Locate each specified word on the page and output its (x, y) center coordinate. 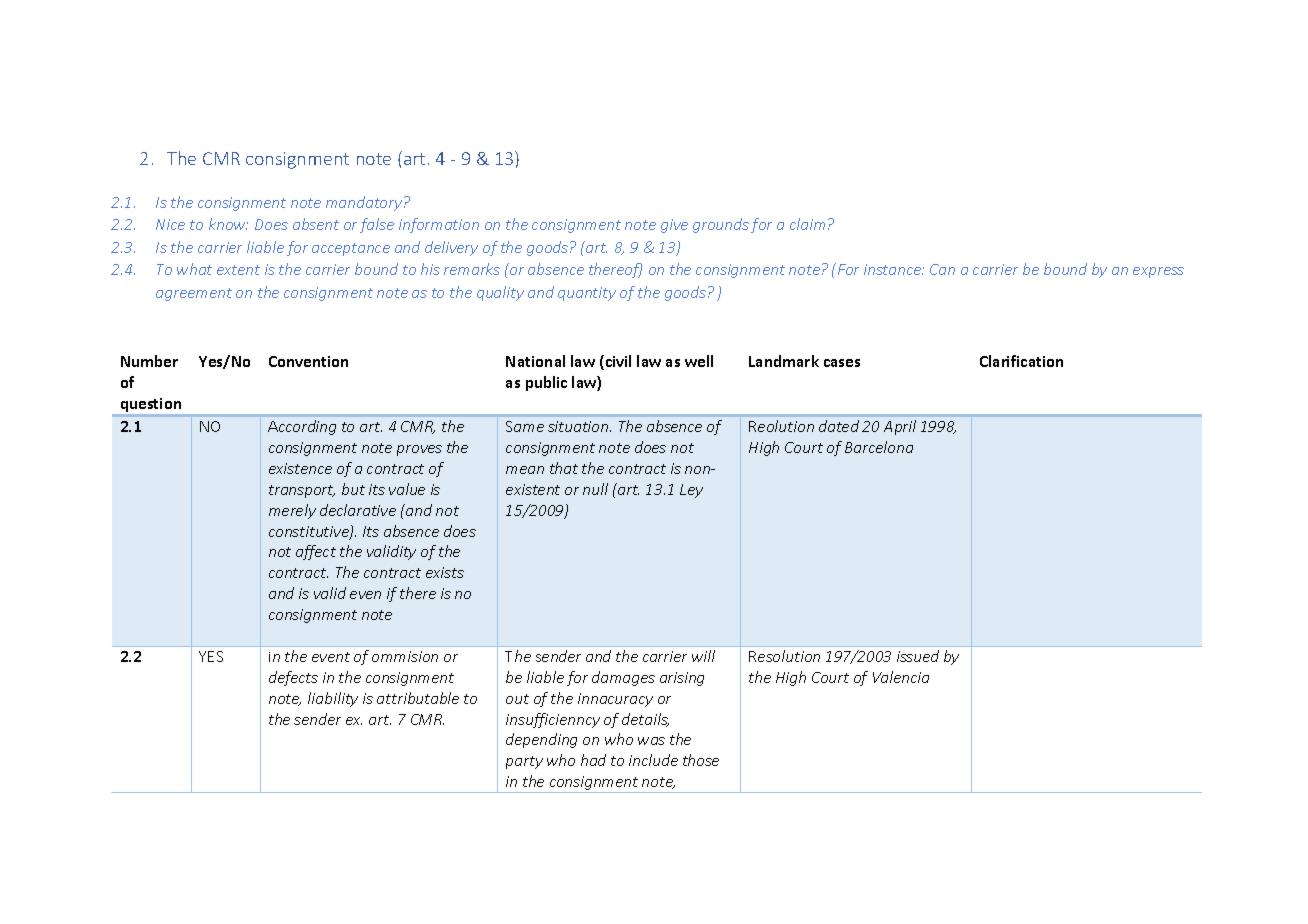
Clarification (1021, 361)
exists (445, 572)
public (546, 383)
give (674, 226)
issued (918, 656)
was (651, 741)
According (302, 427)
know (228, 224)
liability (333, 699)
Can (942, 269)
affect (316, 552)
